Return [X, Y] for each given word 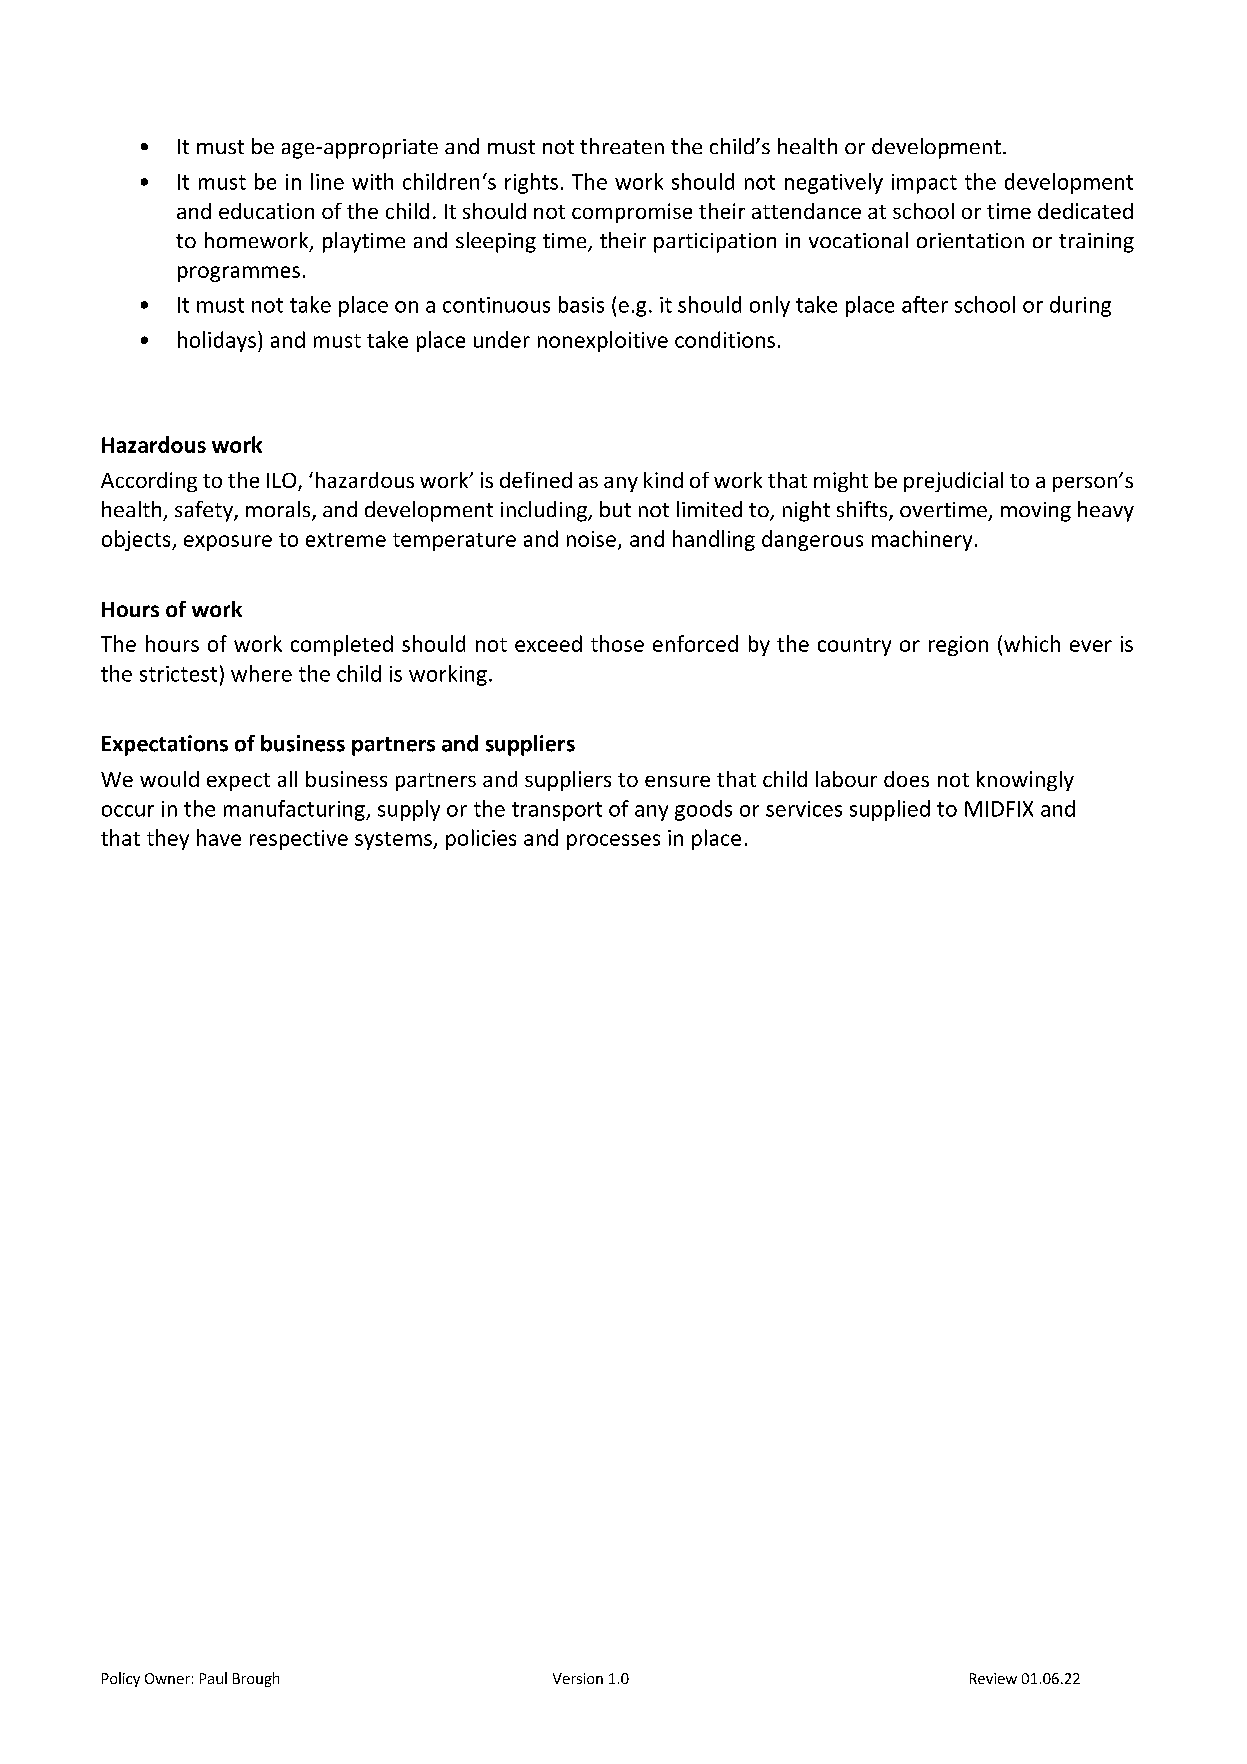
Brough [256, 1679]
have [219, 837]
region [958, 646]
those [617, 643]
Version [578, 1678]
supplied [890, 810]
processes [613, 842]
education [266, 211]
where [261, 673]
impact [924, 184]
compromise [632, 213]
